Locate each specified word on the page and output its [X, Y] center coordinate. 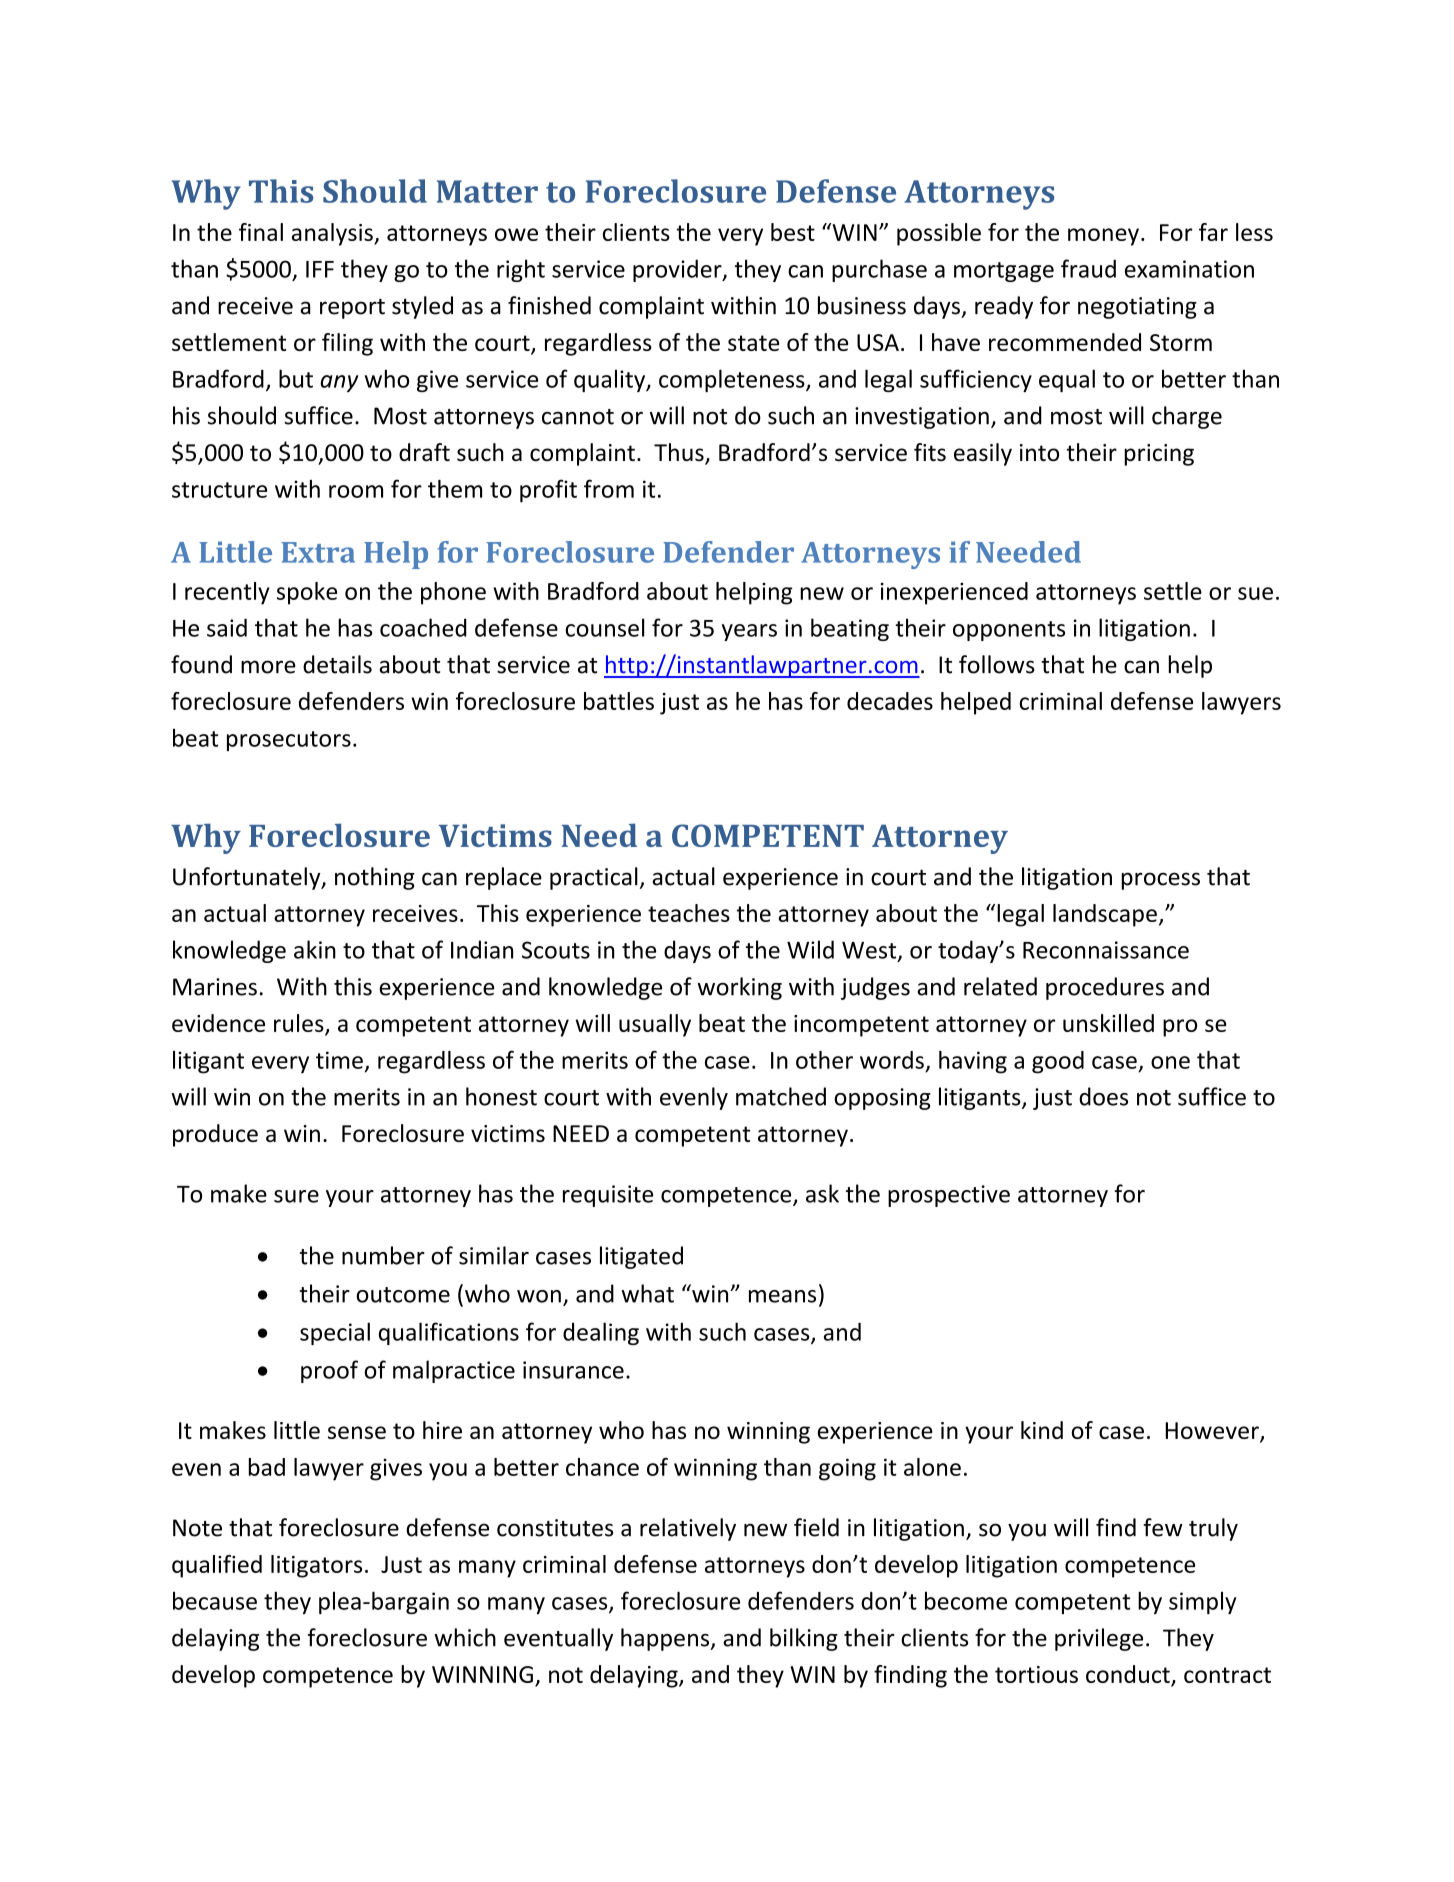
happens [666, 1639]
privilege [1099, 1639]
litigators [316, 1566]
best [793, 232]
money [1103, 237]
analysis [333, 234]
